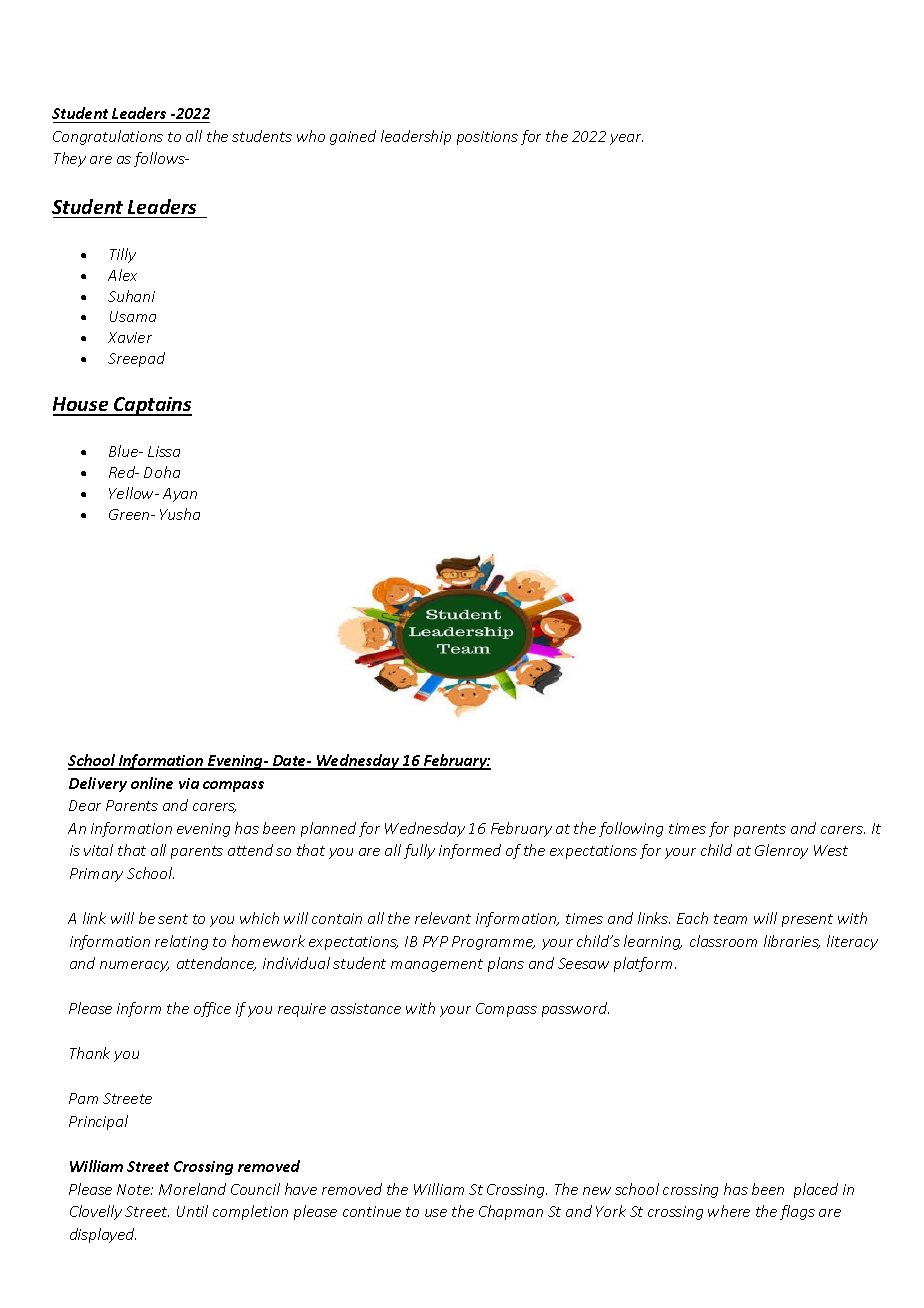  I want to click on Chapman, so click(511, 1212).
